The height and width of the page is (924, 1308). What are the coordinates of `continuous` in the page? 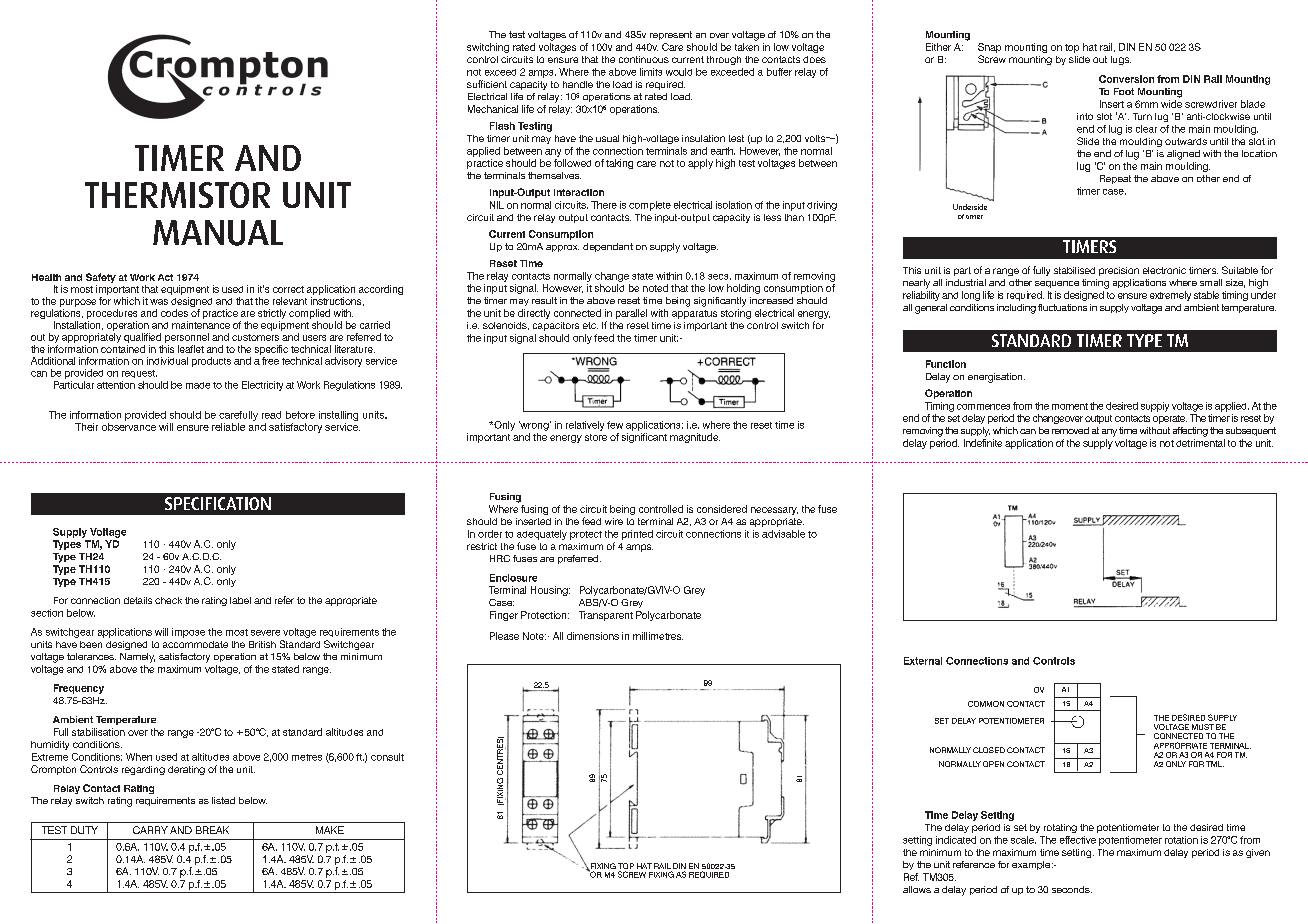 It's located at (644, 59).
